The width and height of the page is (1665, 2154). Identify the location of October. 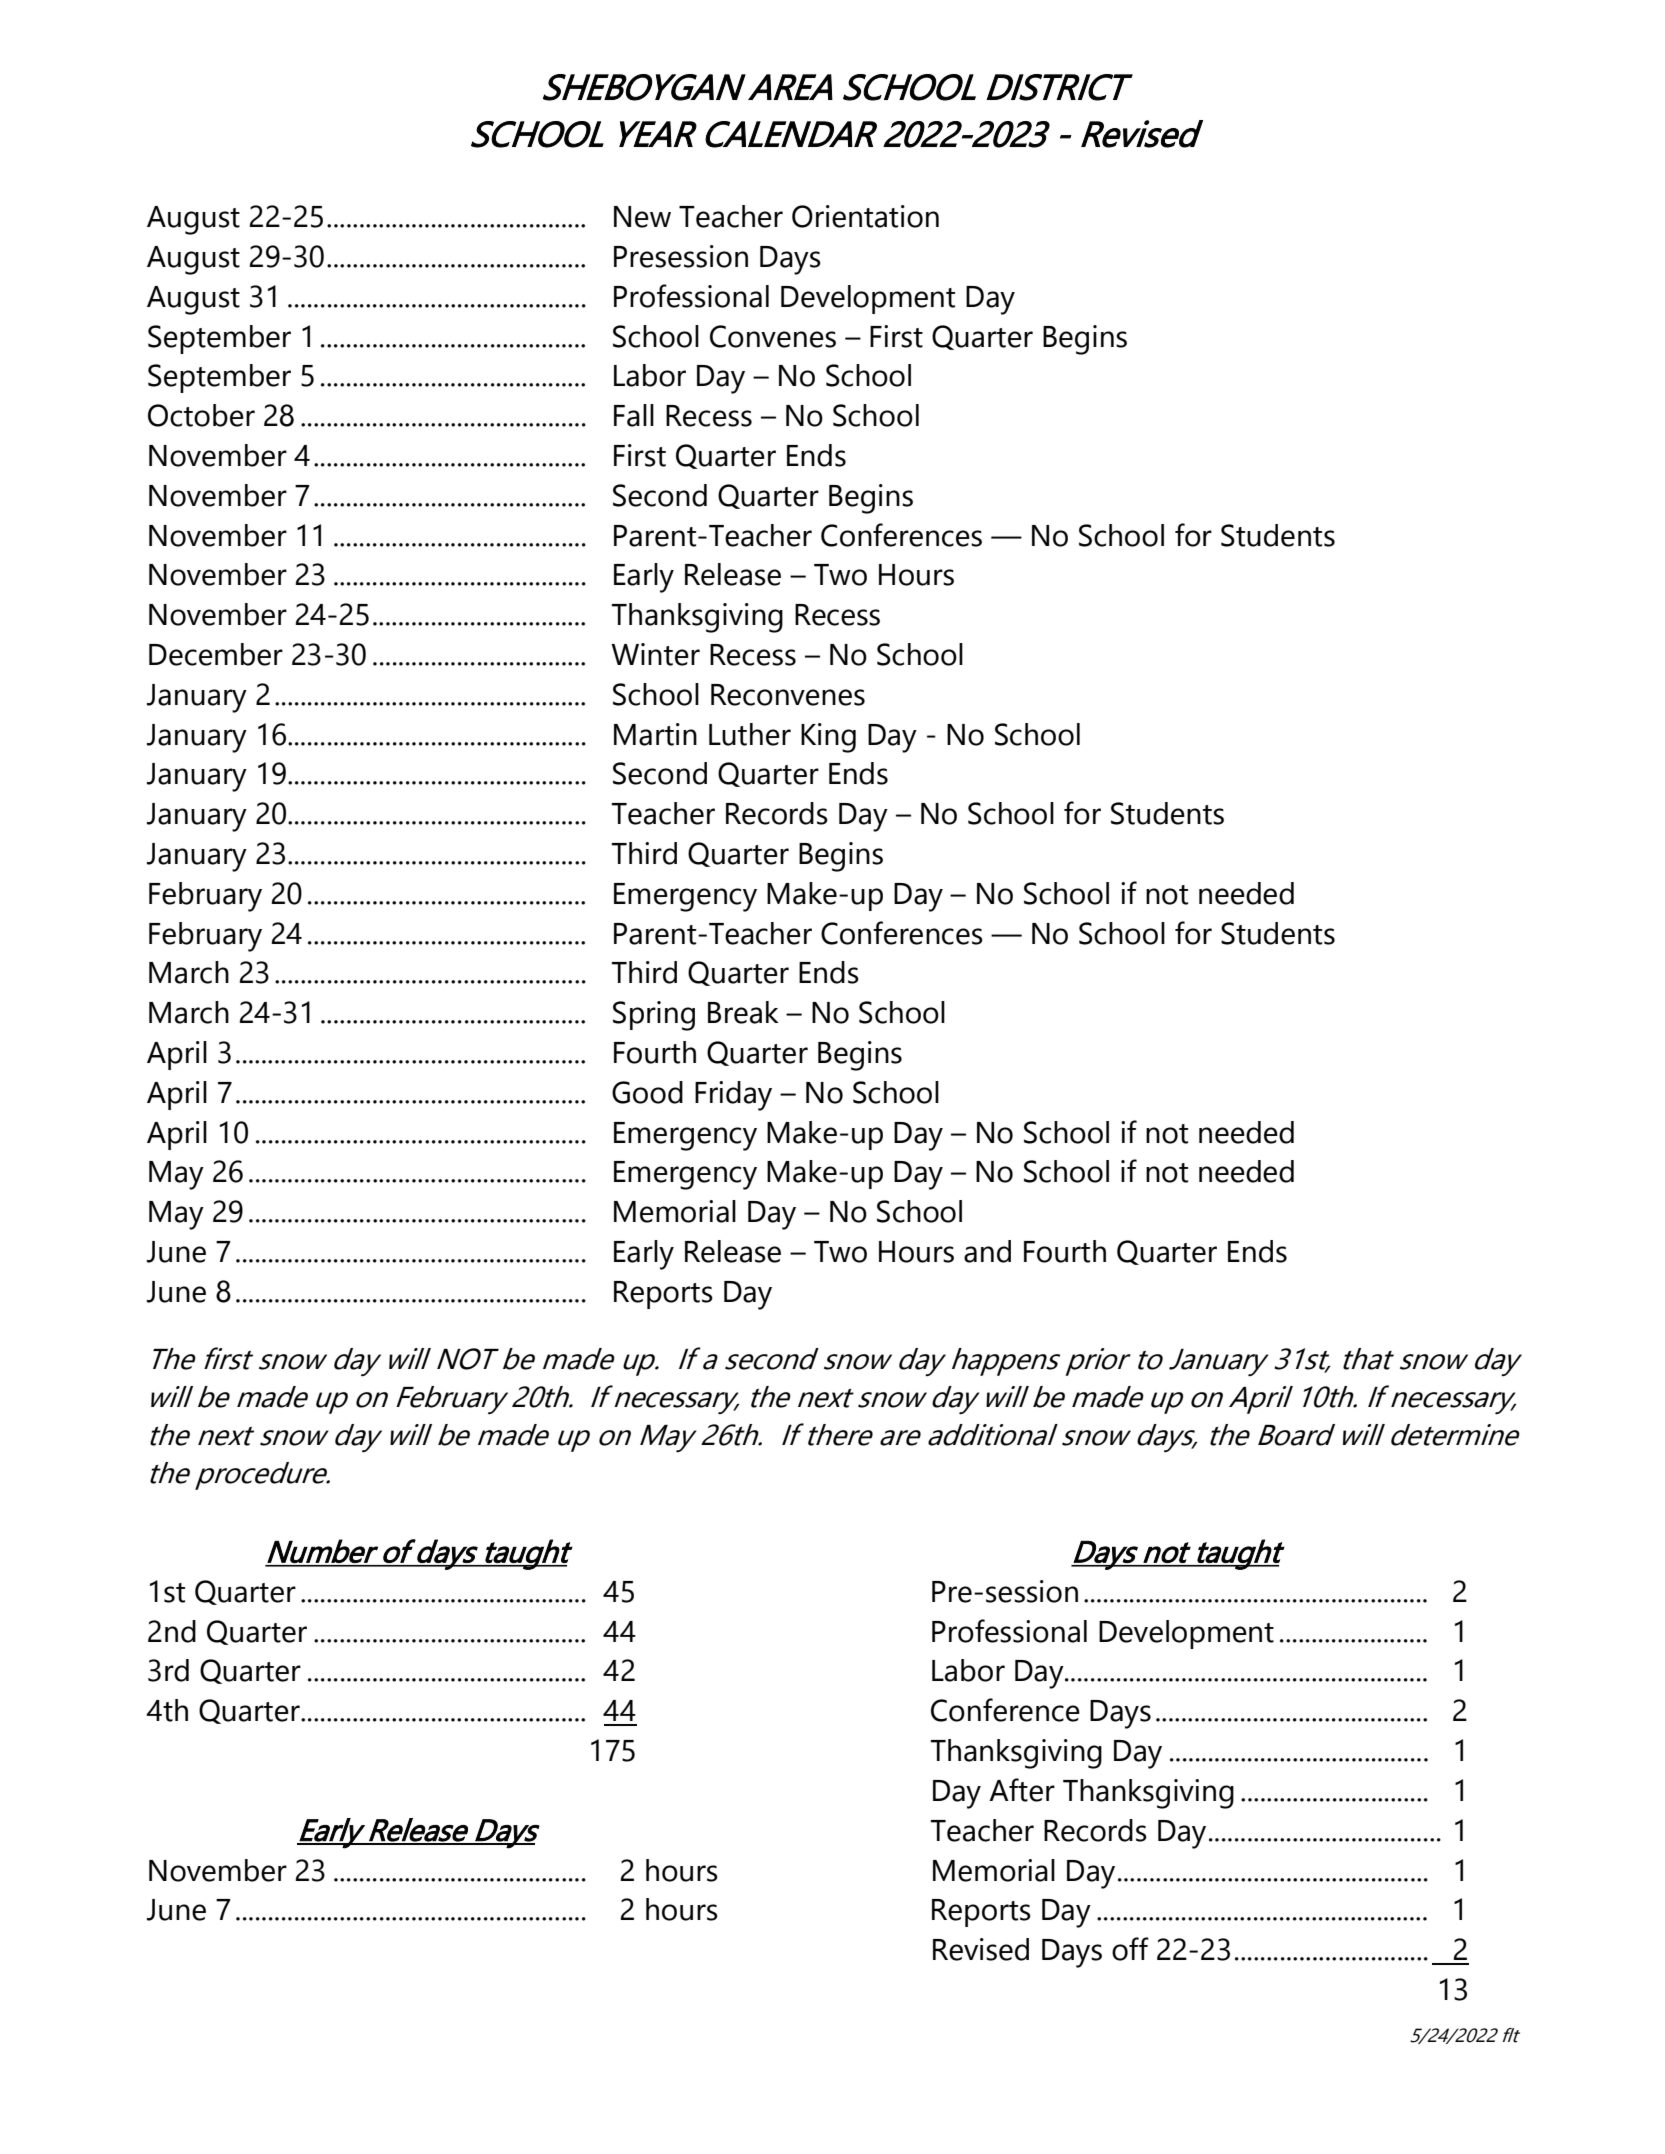
(201, 415).
